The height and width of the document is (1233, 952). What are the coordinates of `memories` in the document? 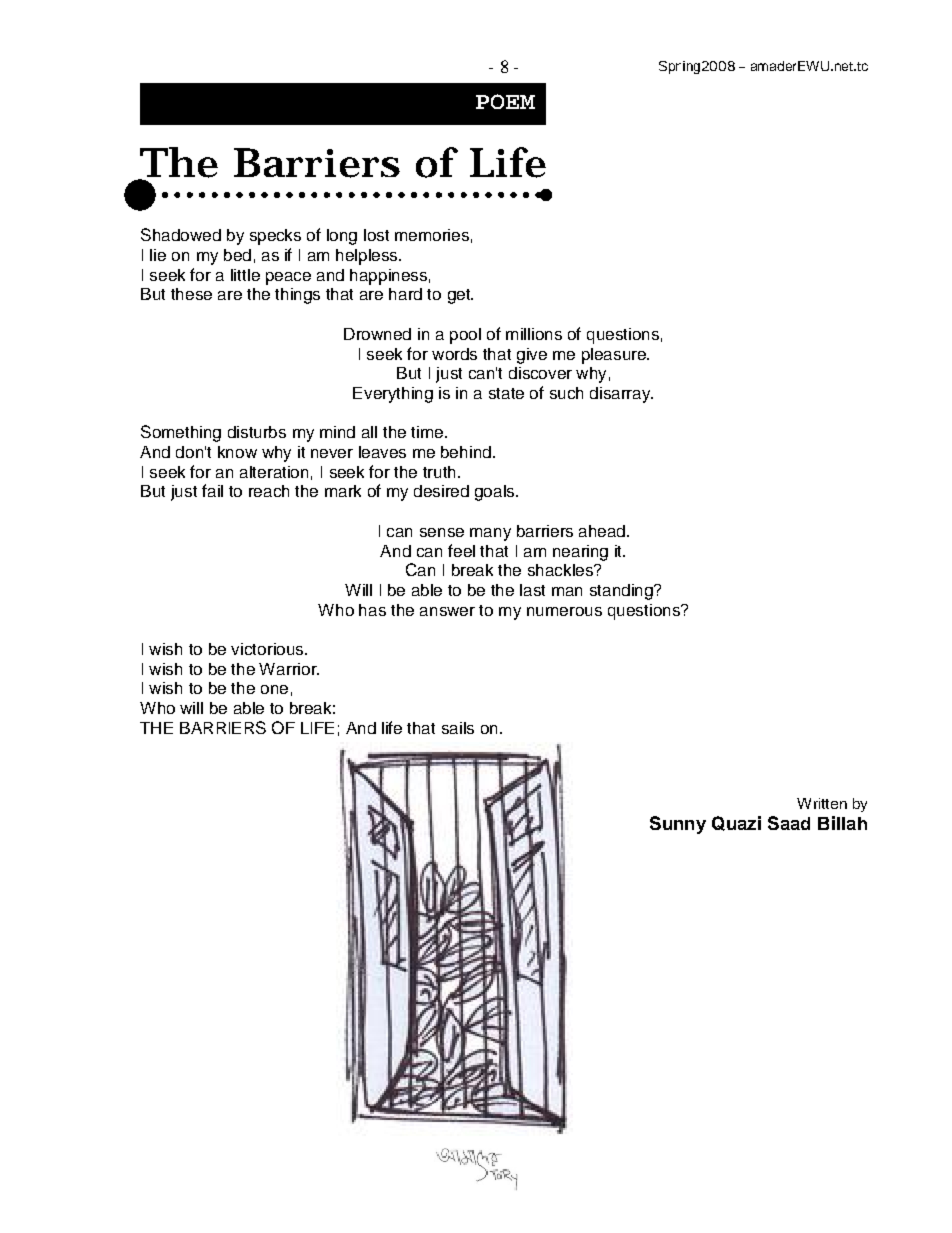 It's located at (432, 235).
